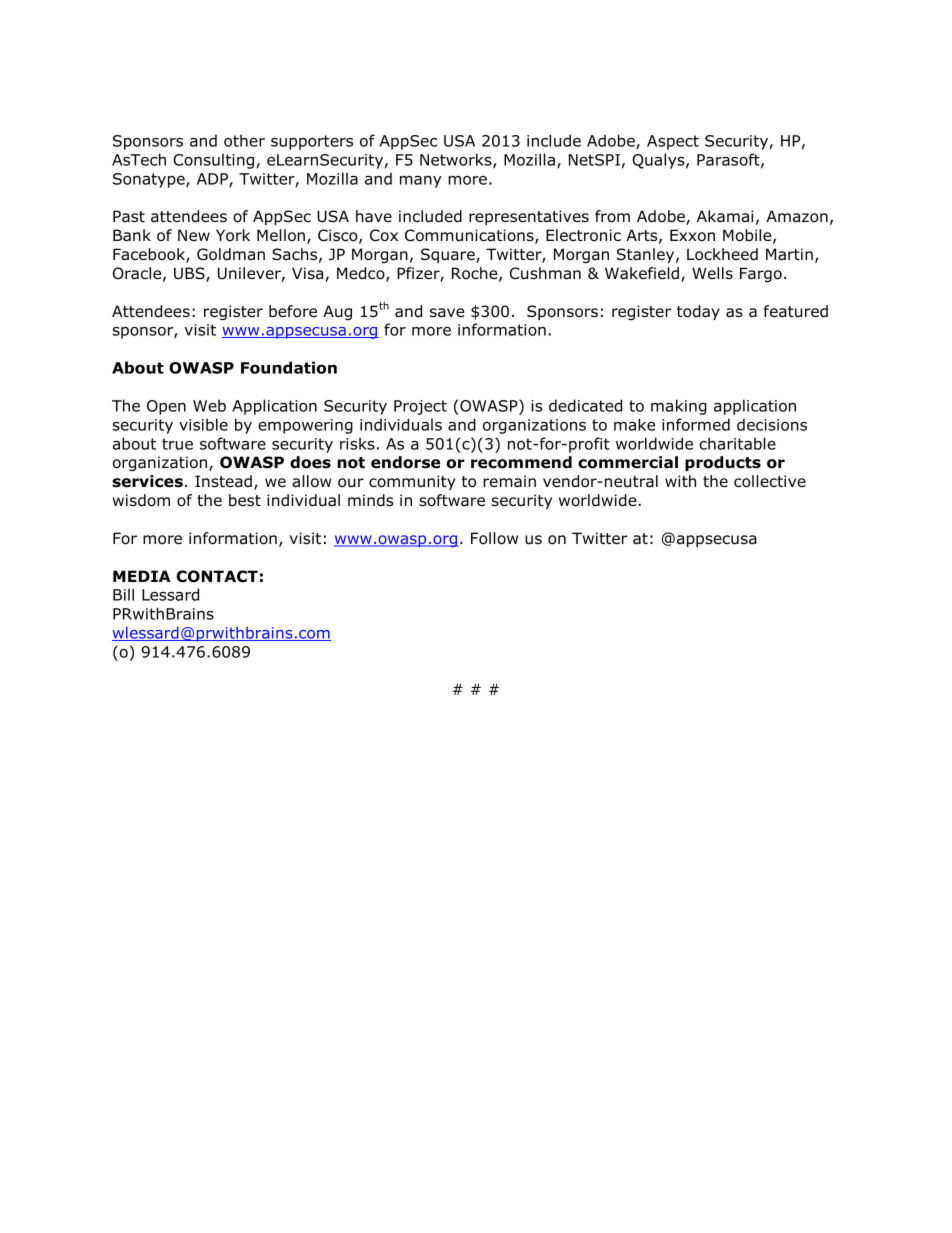  What do you see at coordinates (679, 407) in the document?
I see `making` at bounding box center [679, 407].
